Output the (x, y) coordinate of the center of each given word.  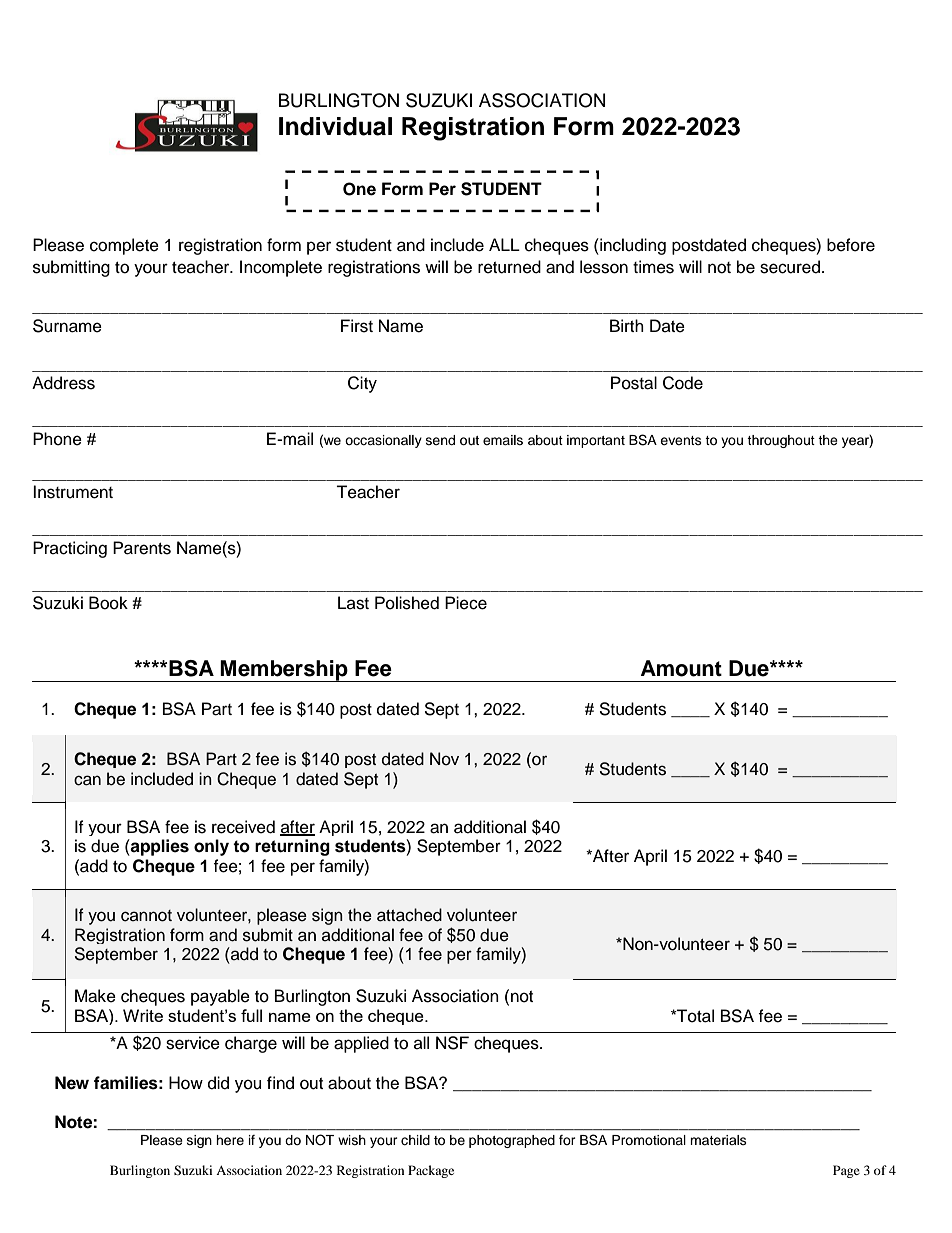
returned (509, 267)
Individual (335, 126)
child (415, 1140)
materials (718, 1140)
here (230, 1140)
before (851, 245)
